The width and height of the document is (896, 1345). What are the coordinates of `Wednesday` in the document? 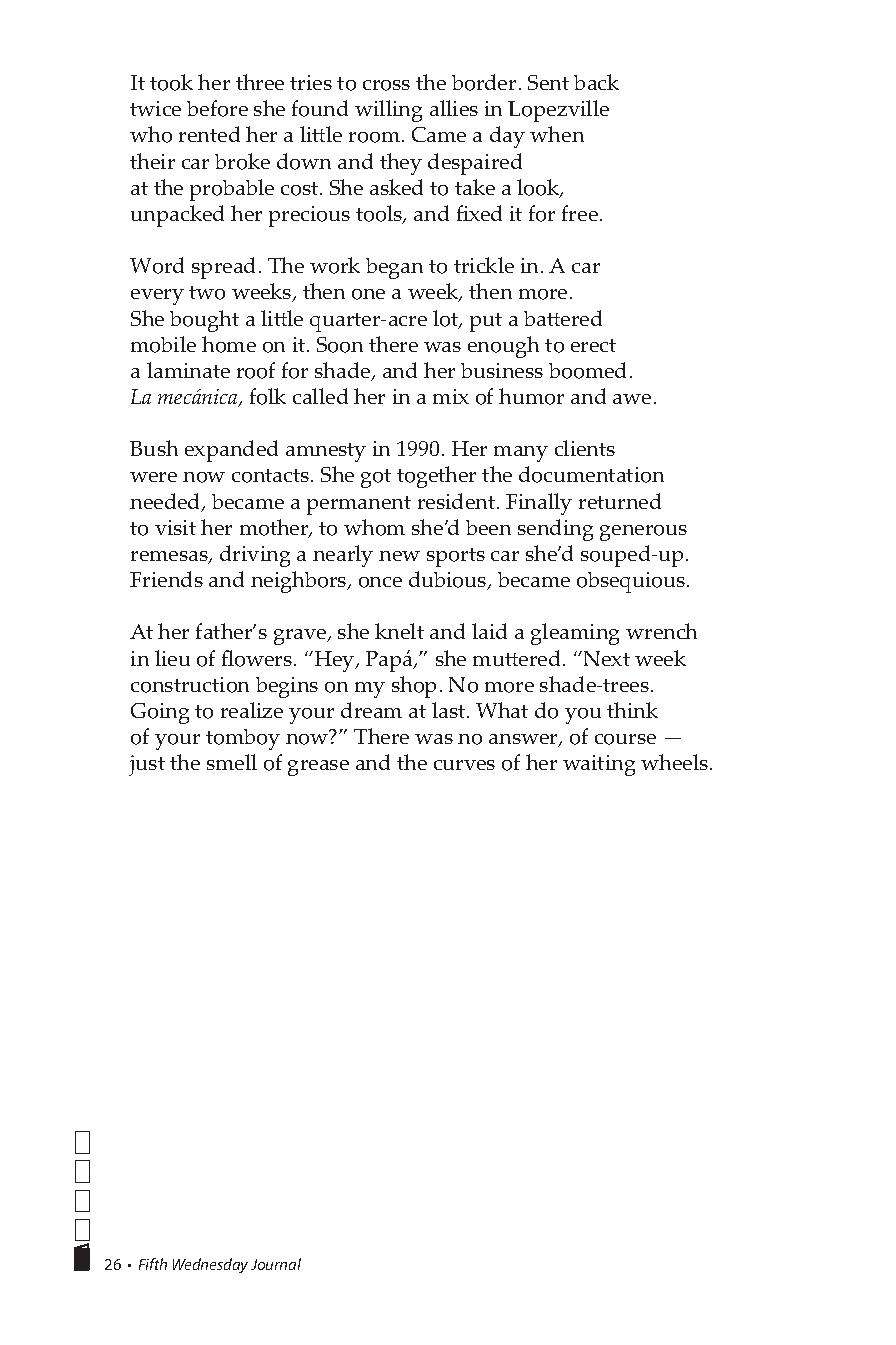 It's located at (210, 1265).
